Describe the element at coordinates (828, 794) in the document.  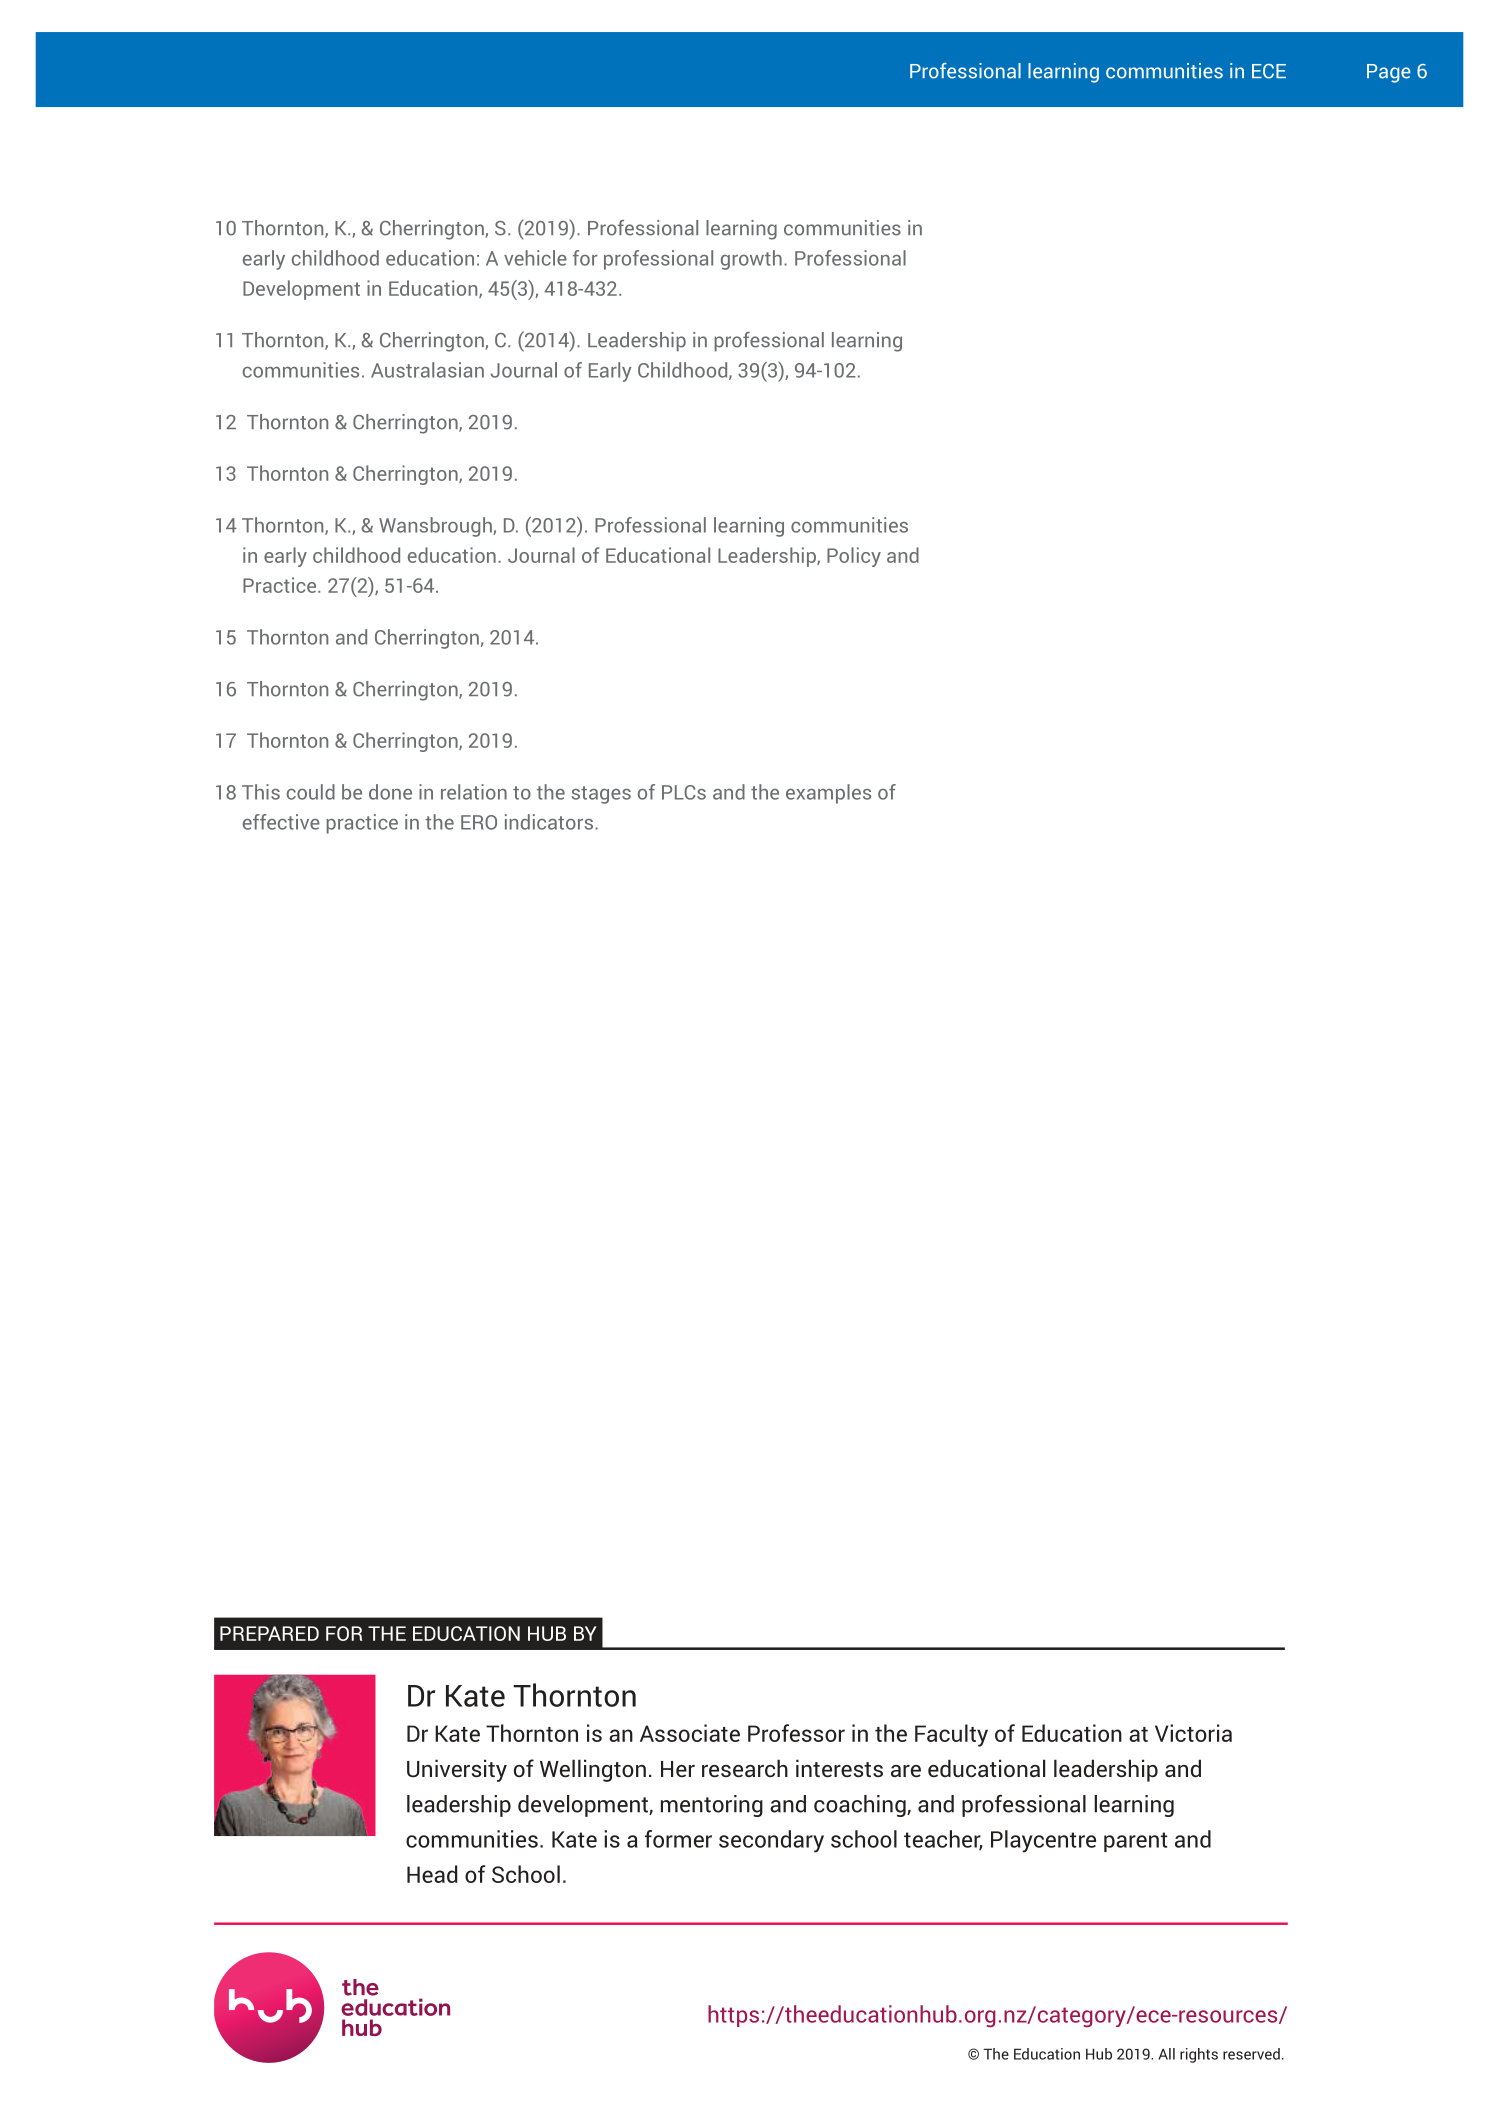
I see `examples` at that location.
